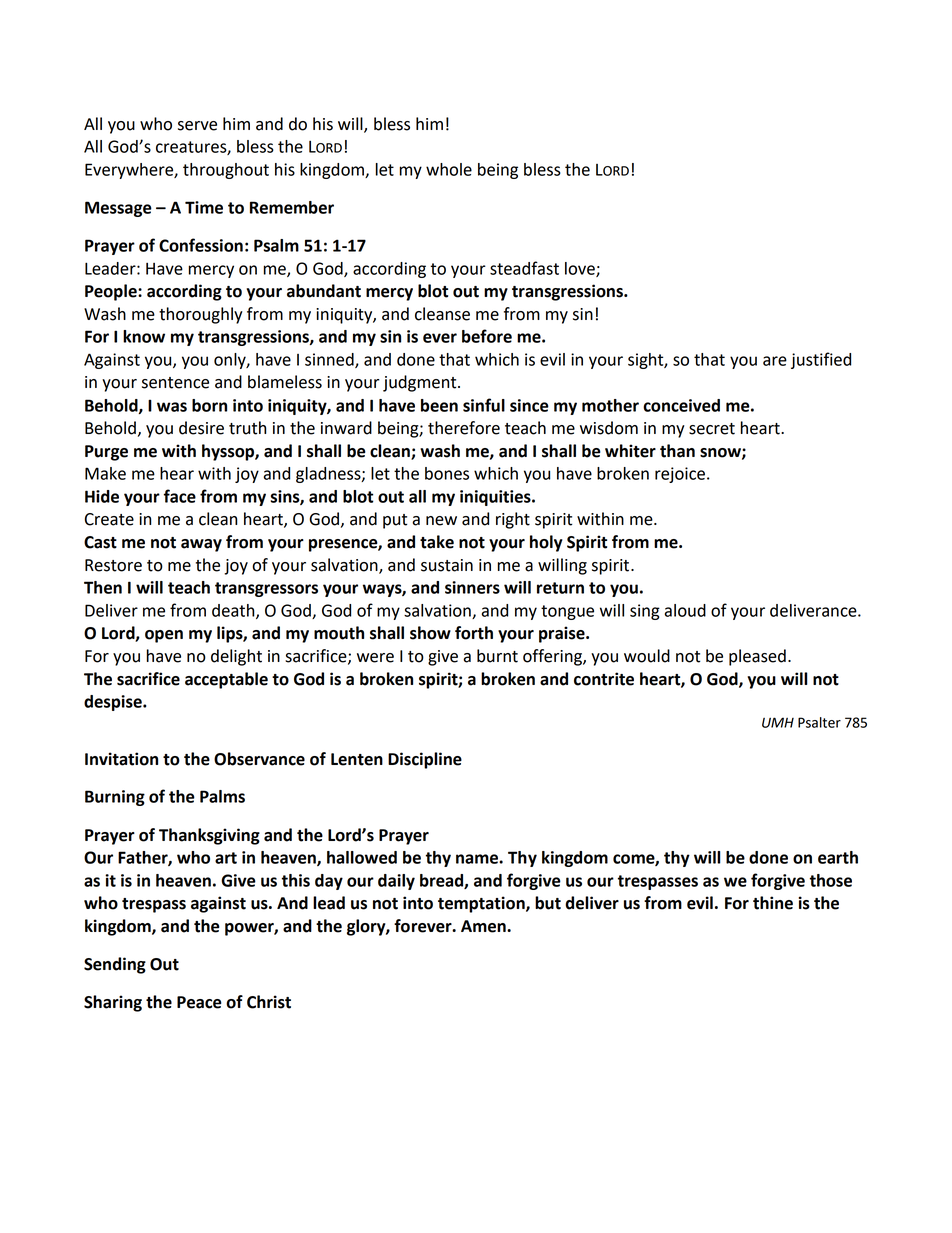  Describe the element at coordinates (449, 169) in the page. I see `whole` at that location.
